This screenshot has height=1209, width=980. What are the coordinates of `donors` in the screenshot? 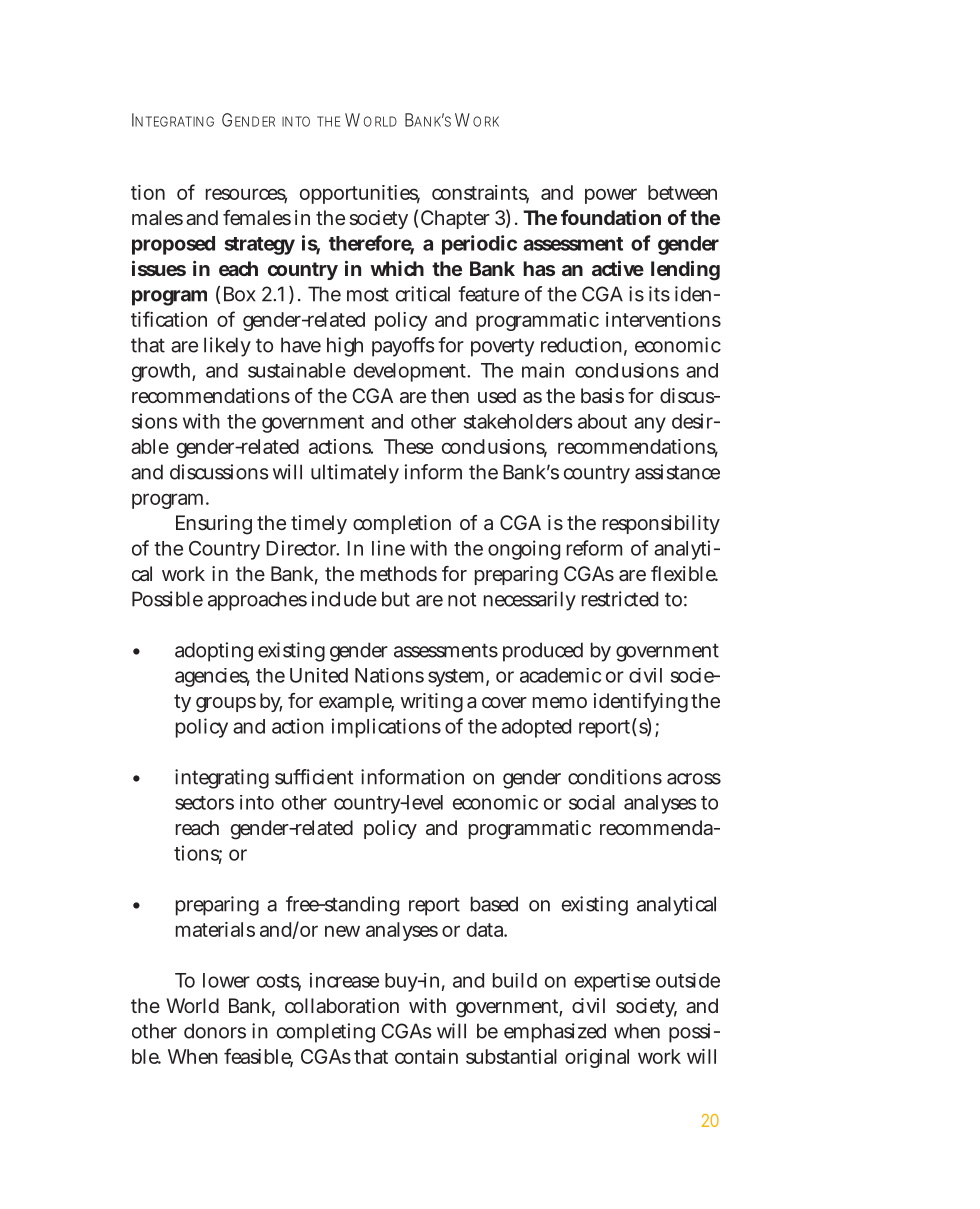 It's located at (215, 1031).
